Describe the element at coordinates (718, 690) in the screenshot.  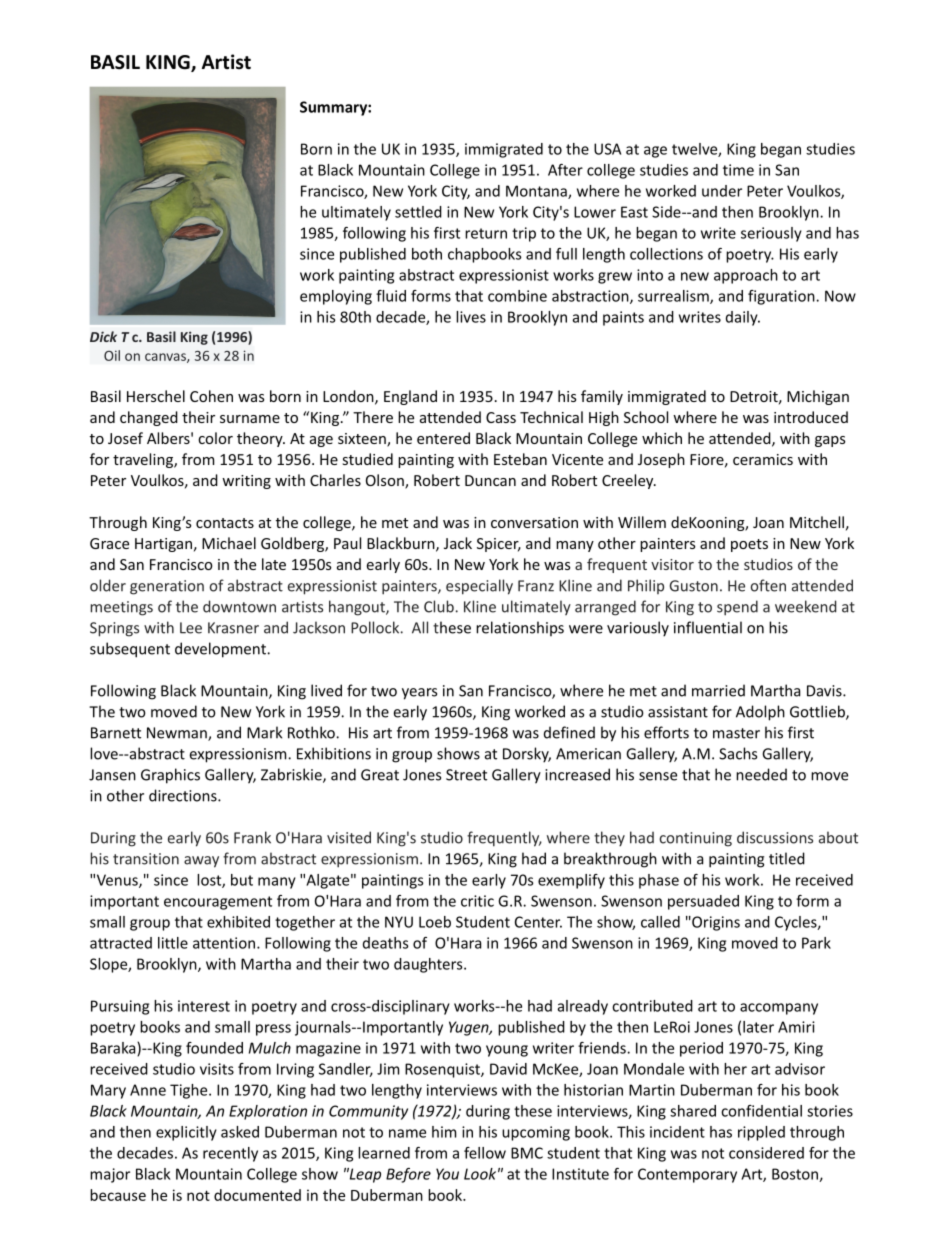
I see `married` at that location.
